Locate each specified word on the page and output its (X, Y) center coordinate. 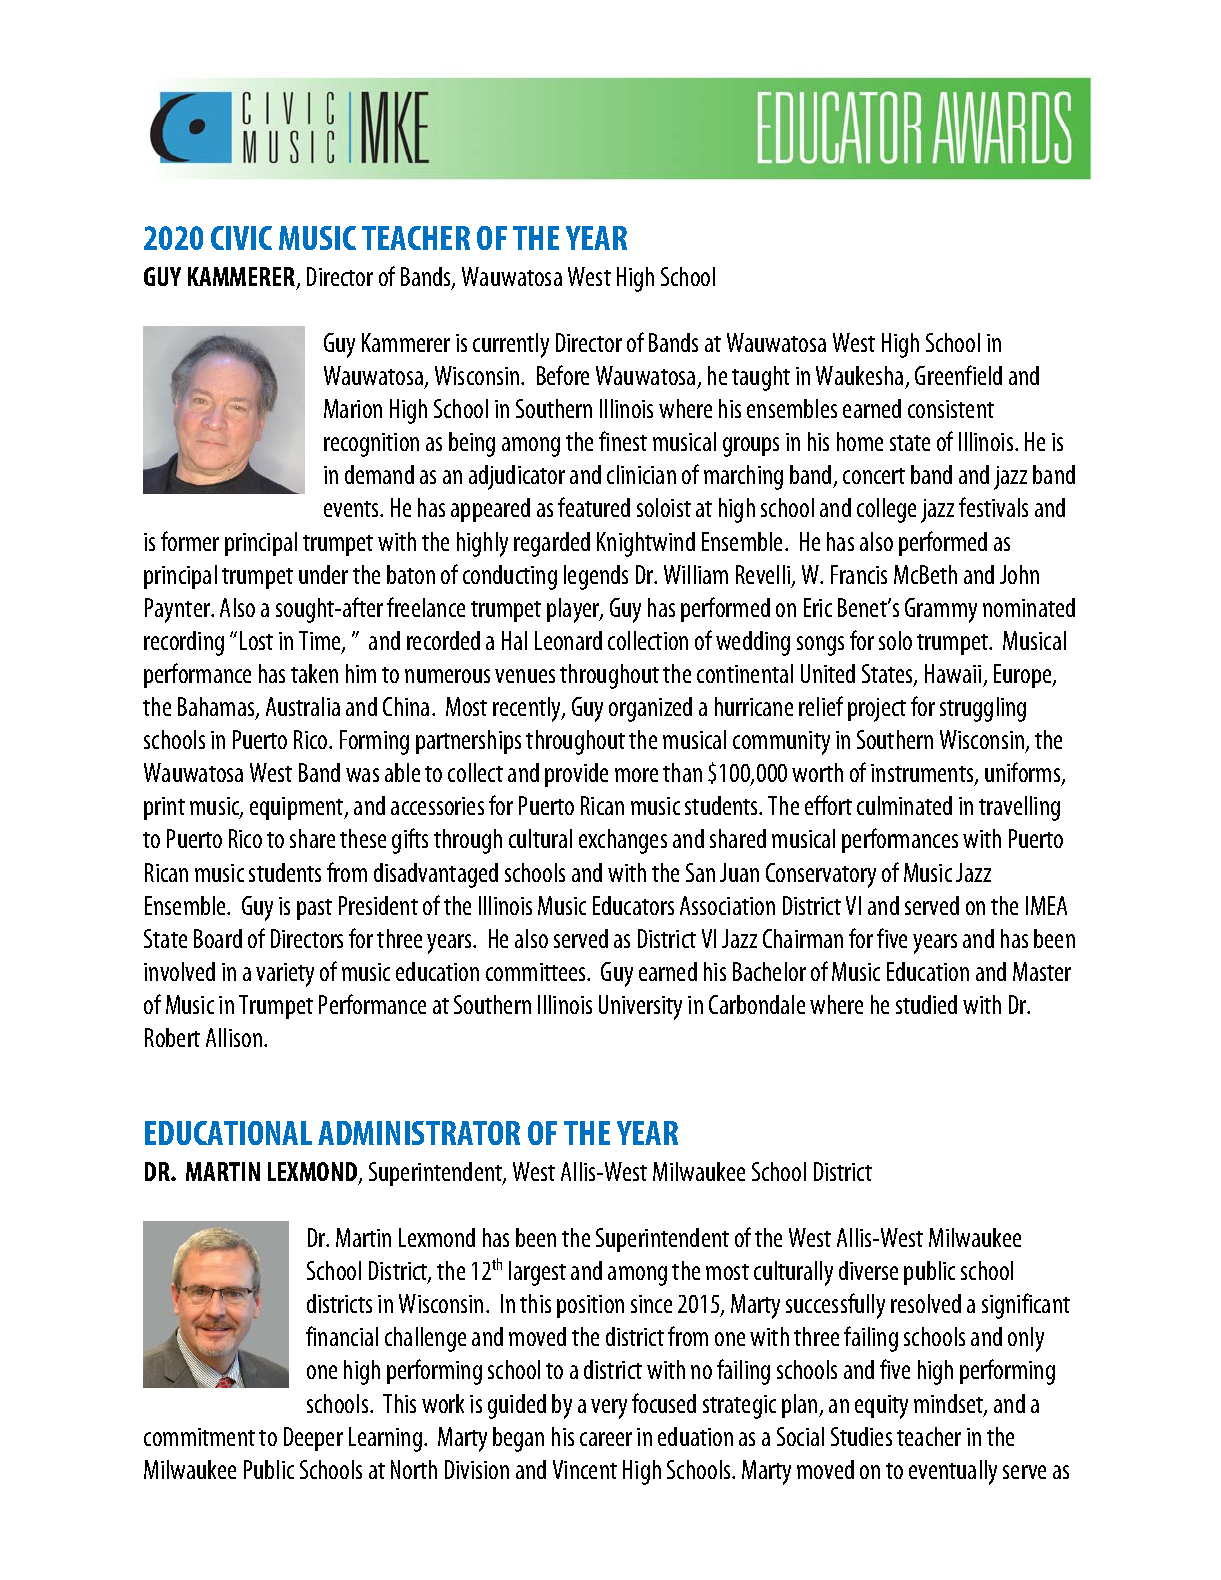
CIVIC (241, 238)
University (640, 1007)
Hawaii (953, 673)
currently (511, 345)
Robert (172, 1037)
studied (926, 1004)
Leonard (568, 640)
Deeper (313, 1439)
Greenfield (958, 375)
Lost (256, 640)
